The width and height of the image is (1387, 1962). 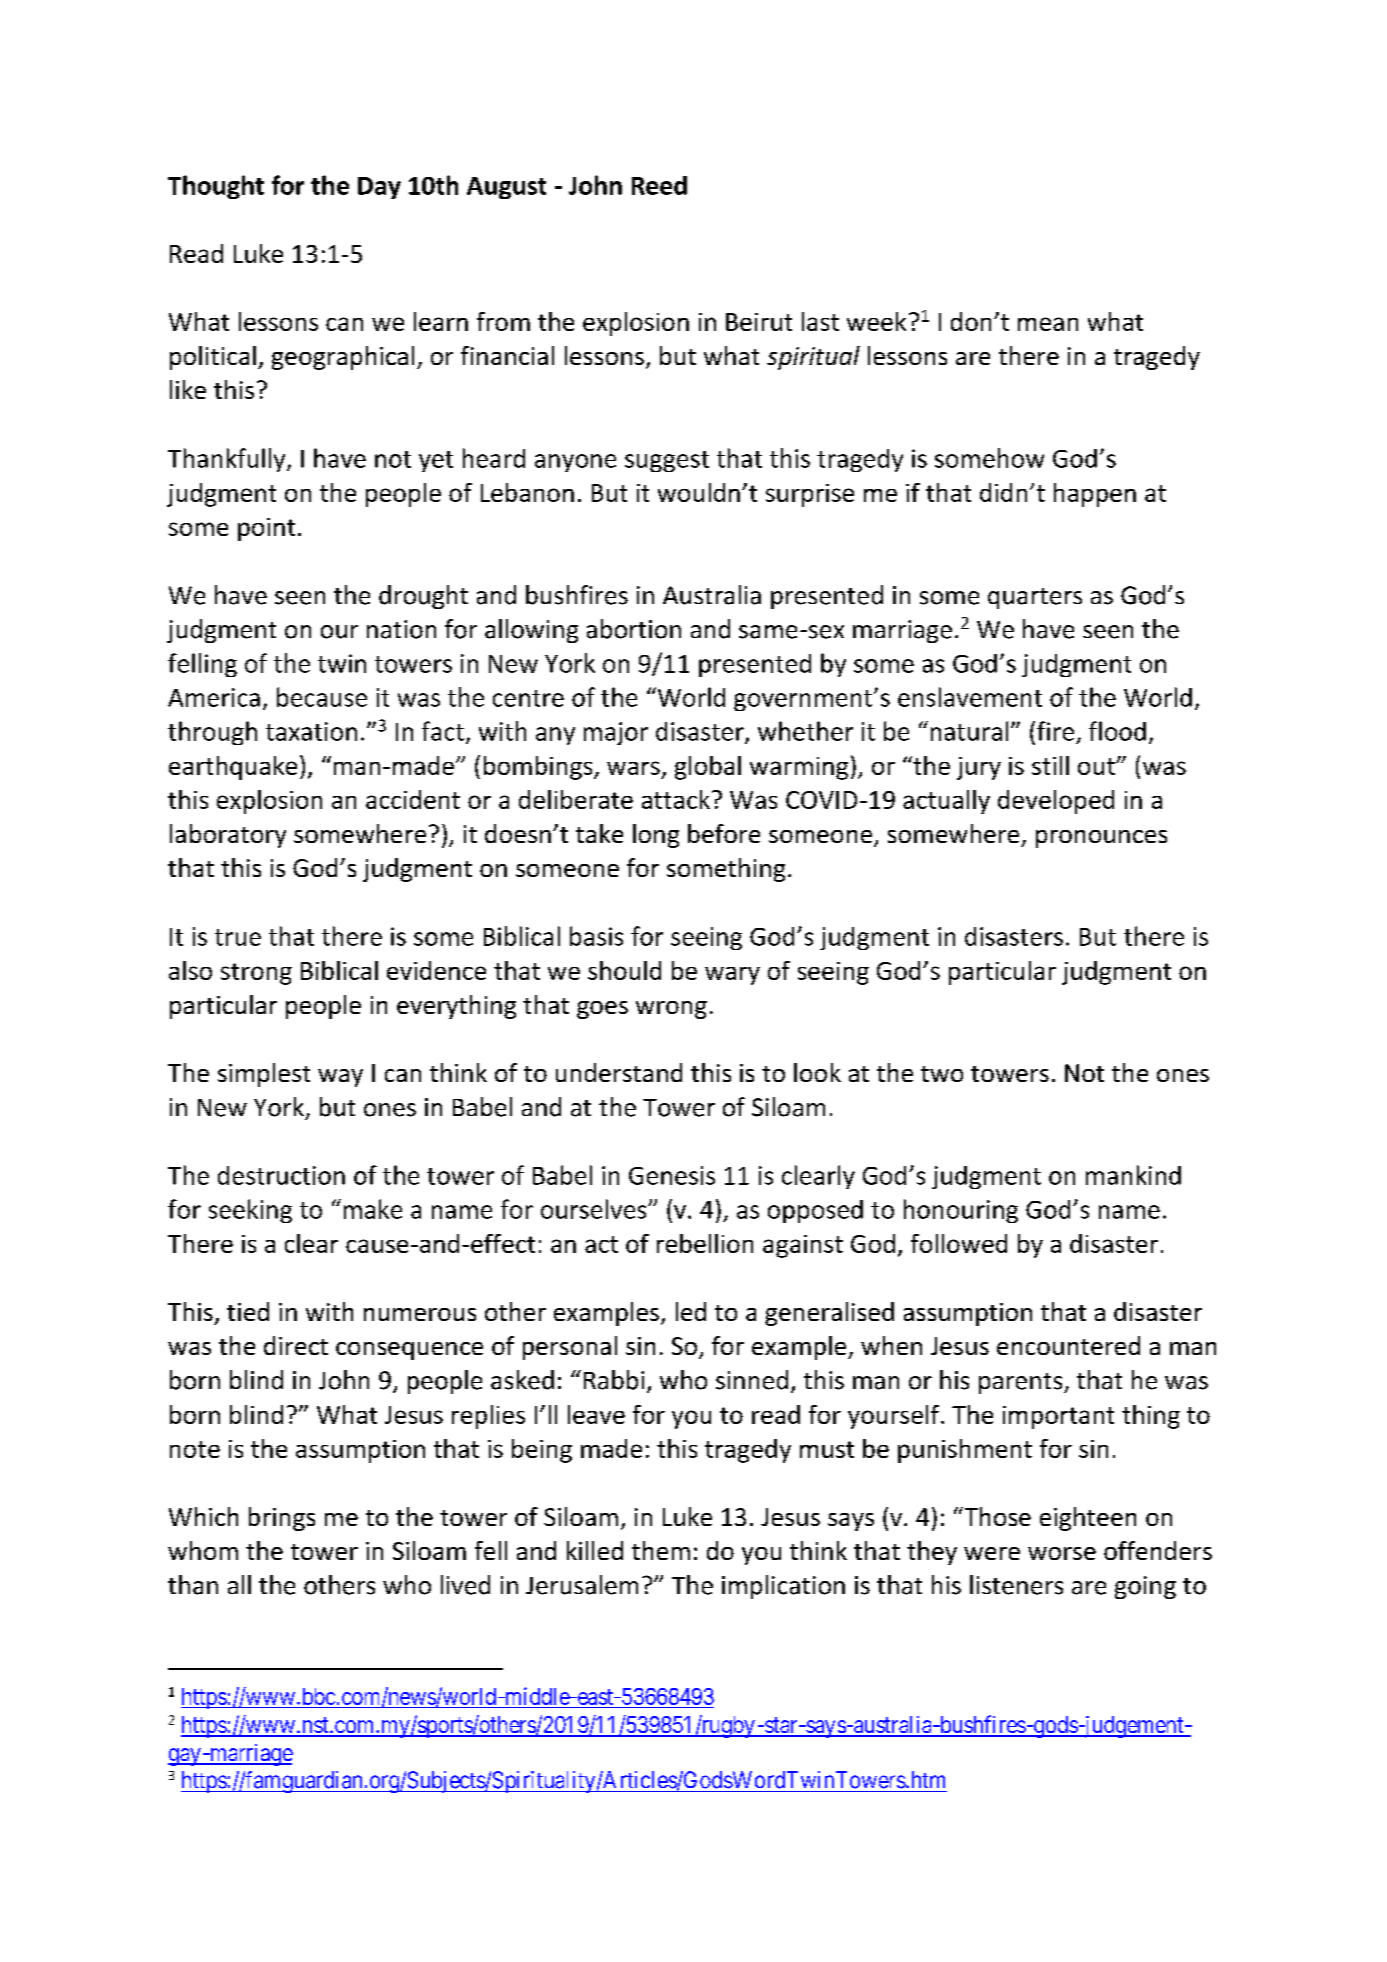 I want to click on Day, so click(x=379, y=188).
